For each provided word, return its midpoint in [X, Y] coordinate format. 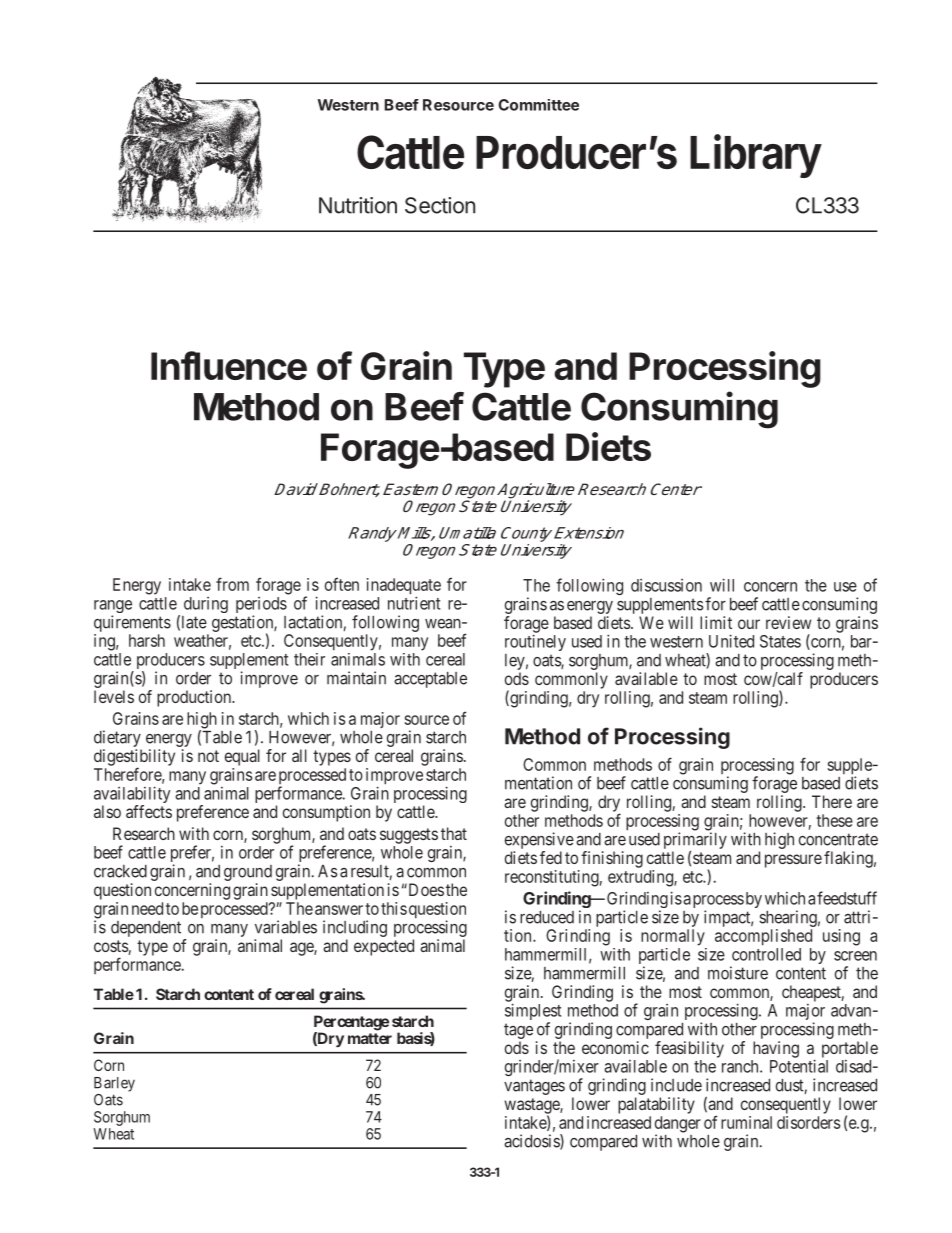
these [834, 820]
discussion [666, 585]
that [454, 833]
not [208, 756]
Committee [538, 105]
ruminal [746, 1122]
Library [756, 156]
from [232, 584]
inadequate [404, 587]
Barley [114, 1084]
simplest [533, 1013]
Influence [229, 365]
